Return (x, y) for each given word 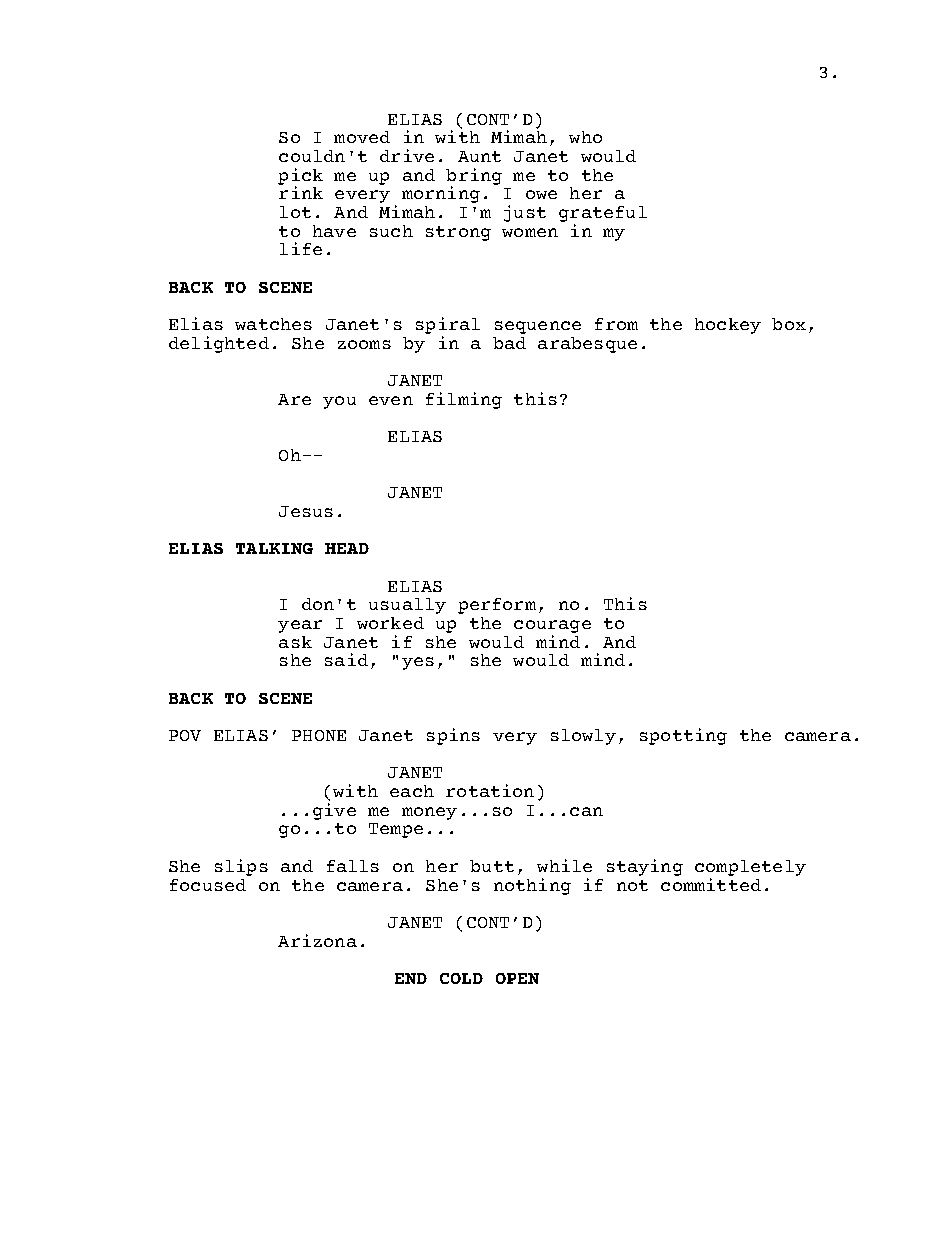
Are (294, 399)
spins (453, 736)
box (789, 324)
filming (464, 400)
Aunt (479, 156)
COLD (461, 978)
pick (300, 177)
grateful (603, 214)
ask (295, 642)
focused (208, 885)
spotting (683, 736)
